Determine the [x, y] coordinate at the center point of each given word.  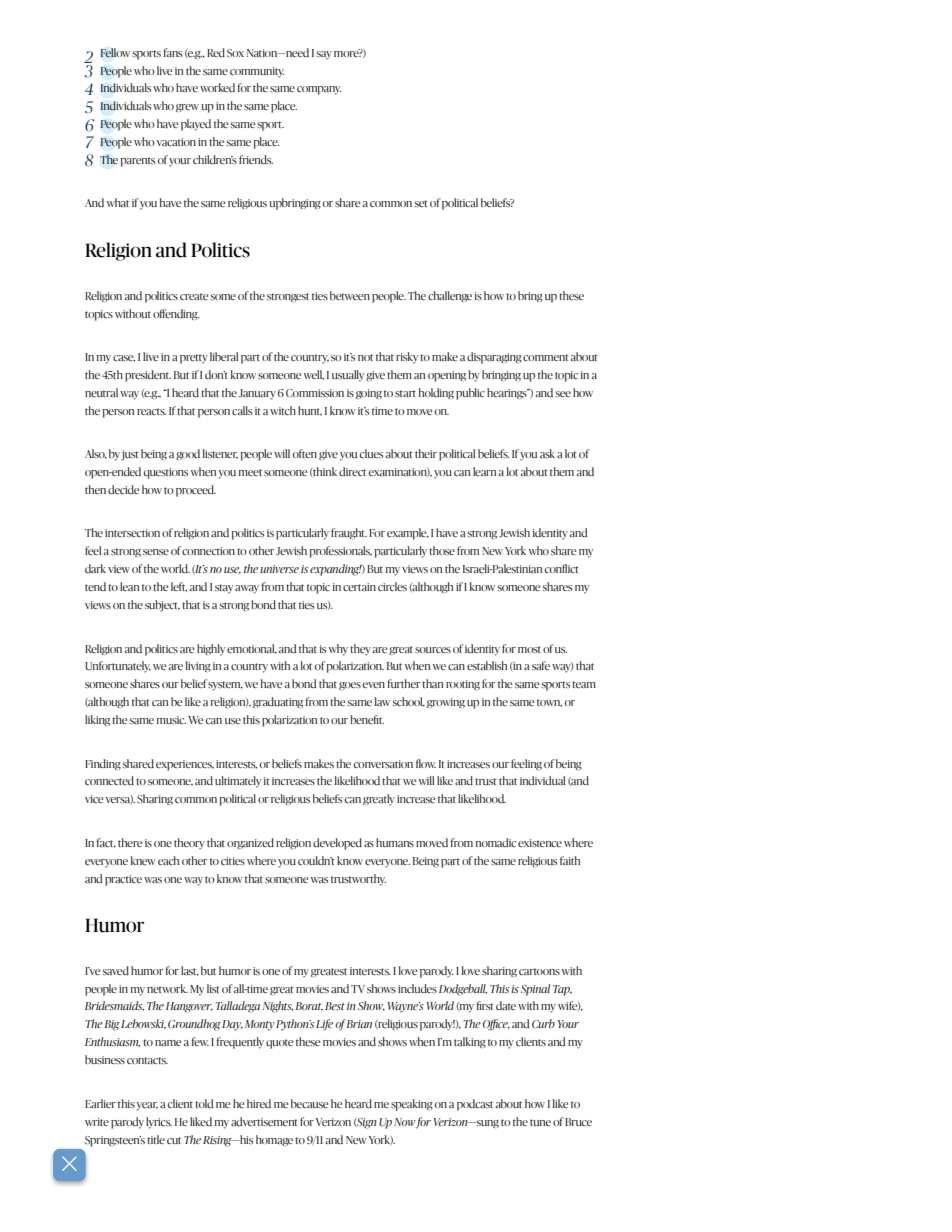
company [319, 90]
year [147, 1106]
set [421, 203]
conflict [562, 568]
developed [337, 844]
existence [540, 843]
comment [546, 357]
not [365, 357]
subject [162, 606]
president [148, 376]
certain [359, 587]
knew [143, 860]
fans [173, 52]
